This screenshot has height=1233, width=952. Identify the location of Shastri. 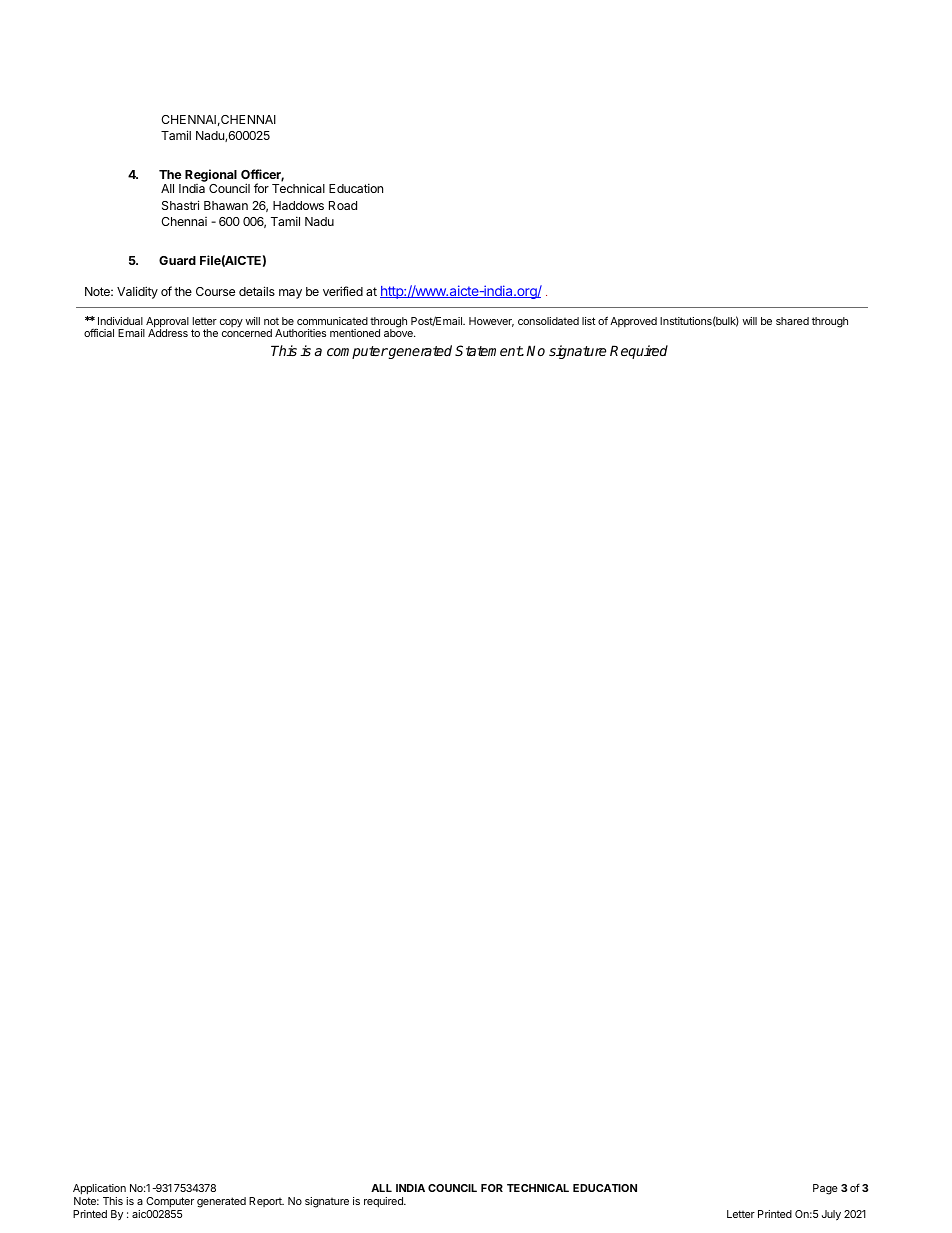
(180, 205).
